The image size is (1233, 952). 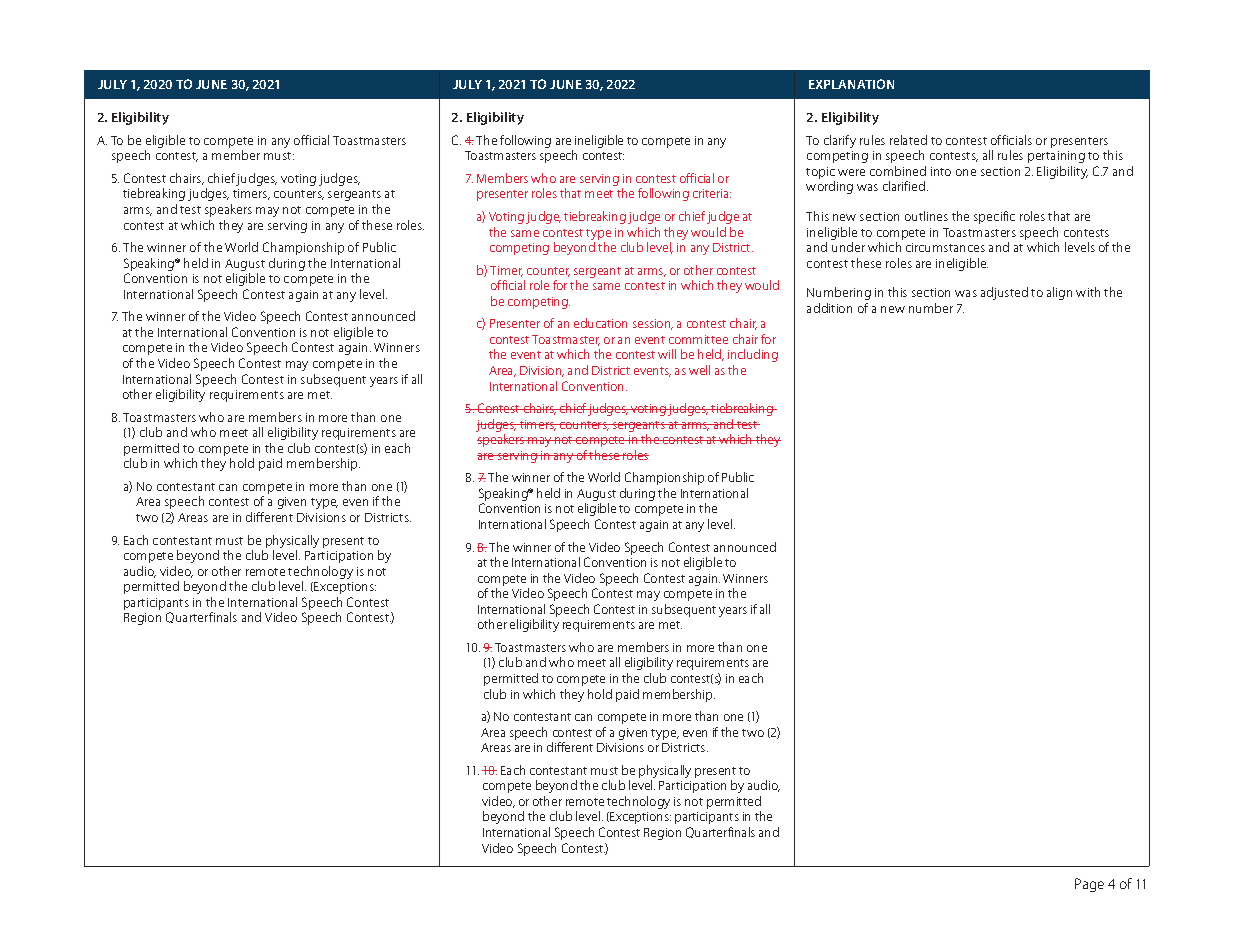 What do you see at coordinates (1004, 293) in the screenshot?
I see `adjusted` at bounding box center [1004, 293].
